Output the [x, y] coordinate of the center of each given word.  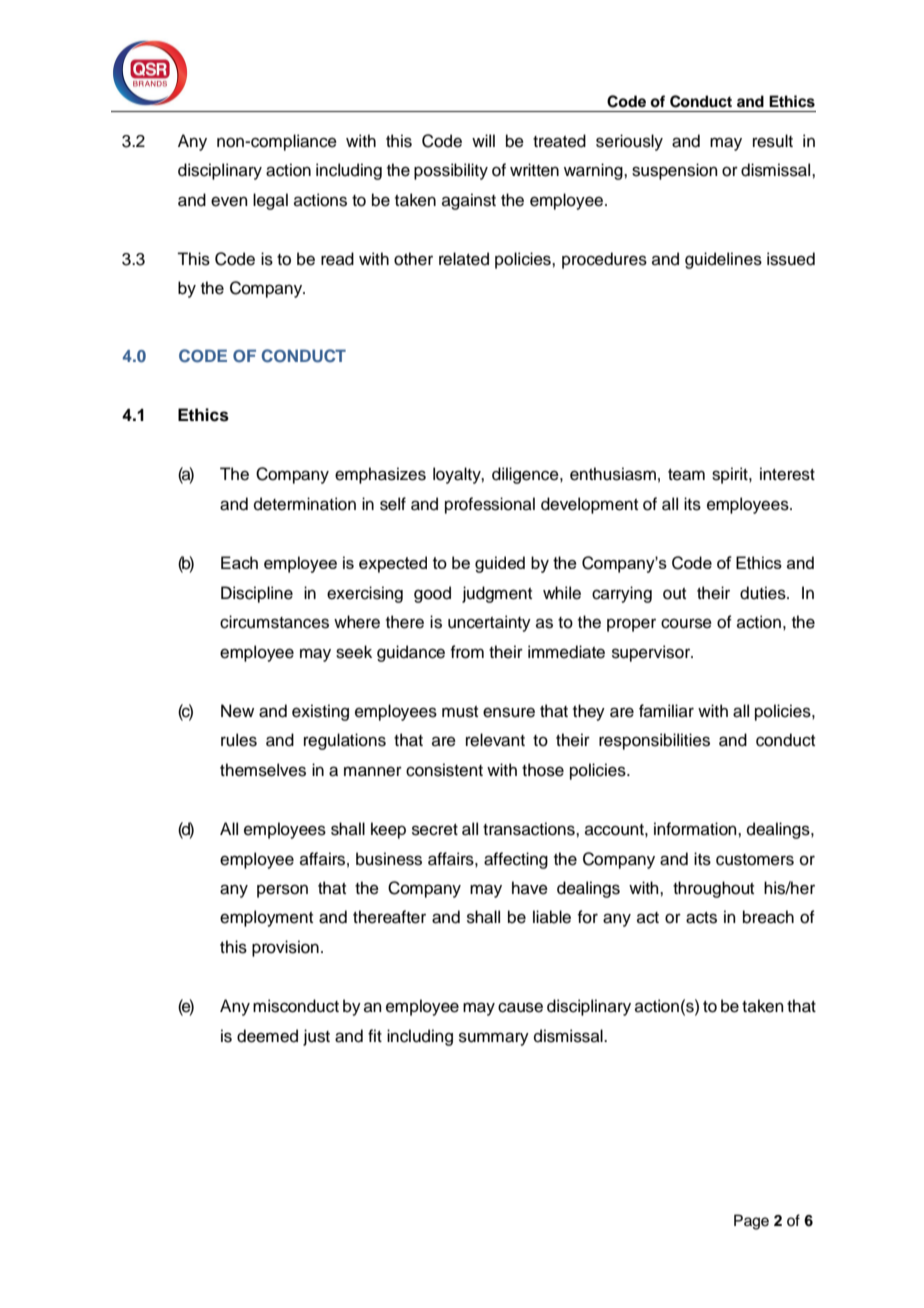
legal [270, 201]
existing [320, 712]
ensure [509, 712]
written [534, 170]
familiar [666, 710]
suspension [675, 171]
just [316, 1037]
